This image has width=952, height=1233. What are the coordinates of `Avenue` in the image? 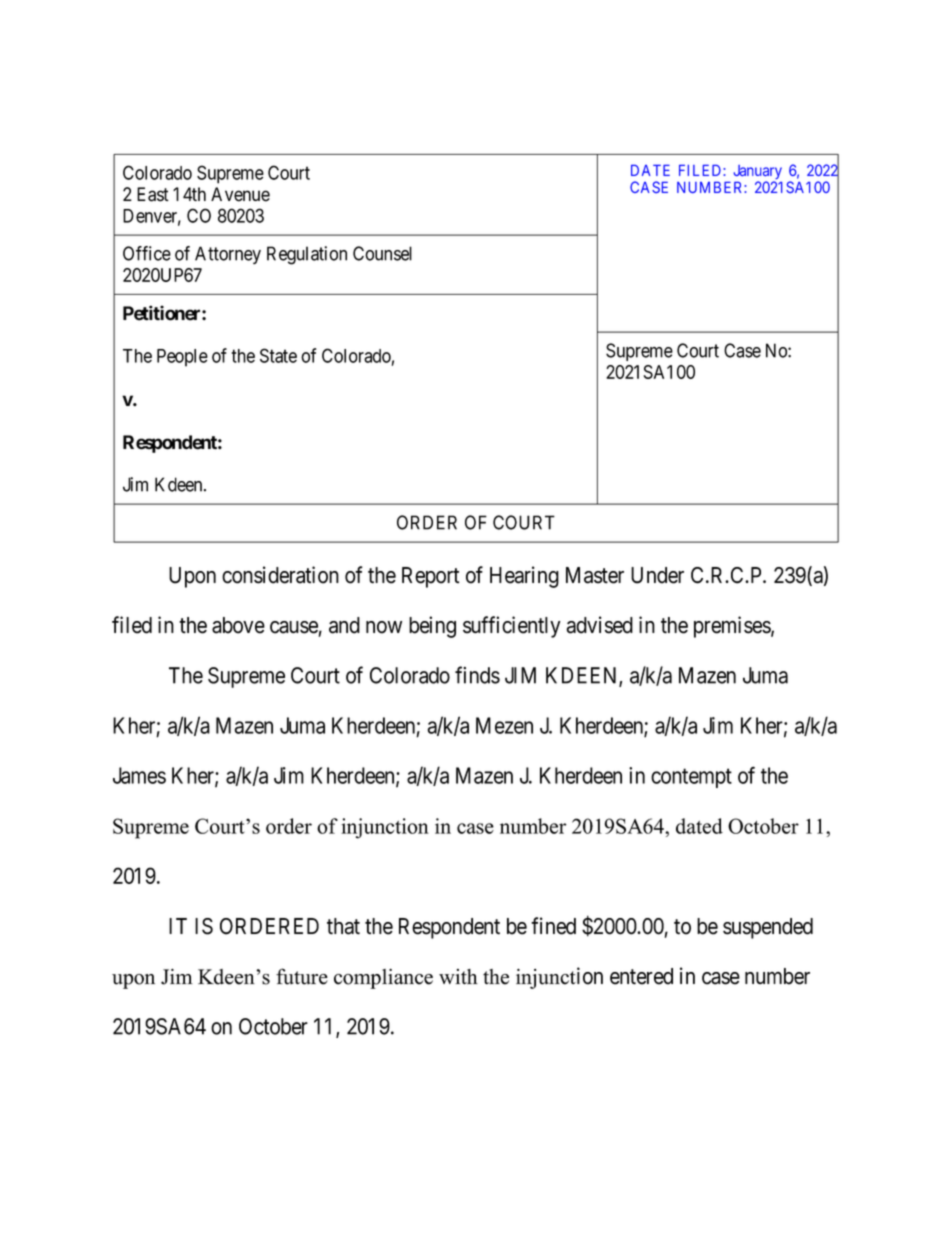 It's located at (240, 194).
